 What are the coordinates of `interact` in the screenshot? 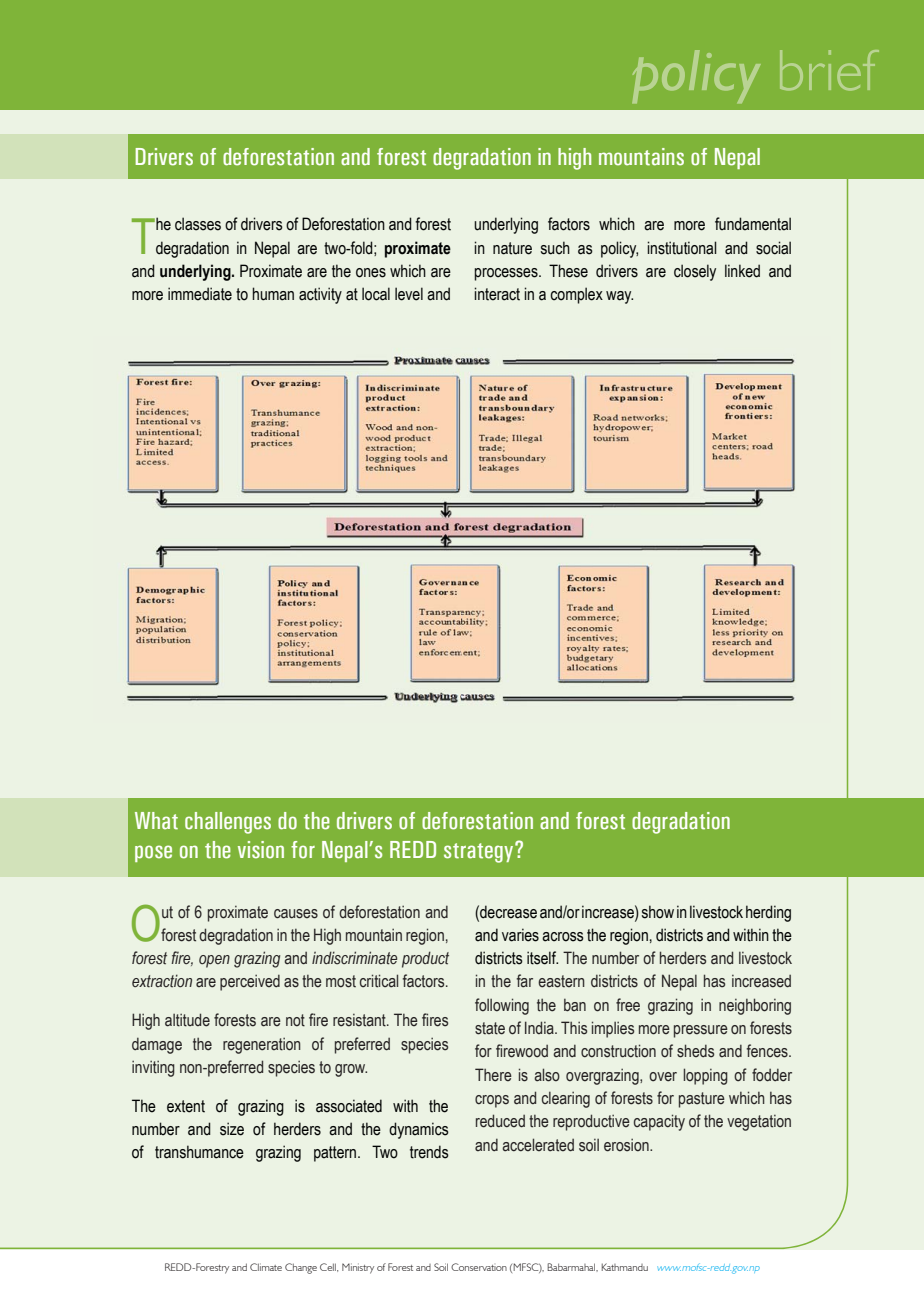 It's located at (497, 294).
